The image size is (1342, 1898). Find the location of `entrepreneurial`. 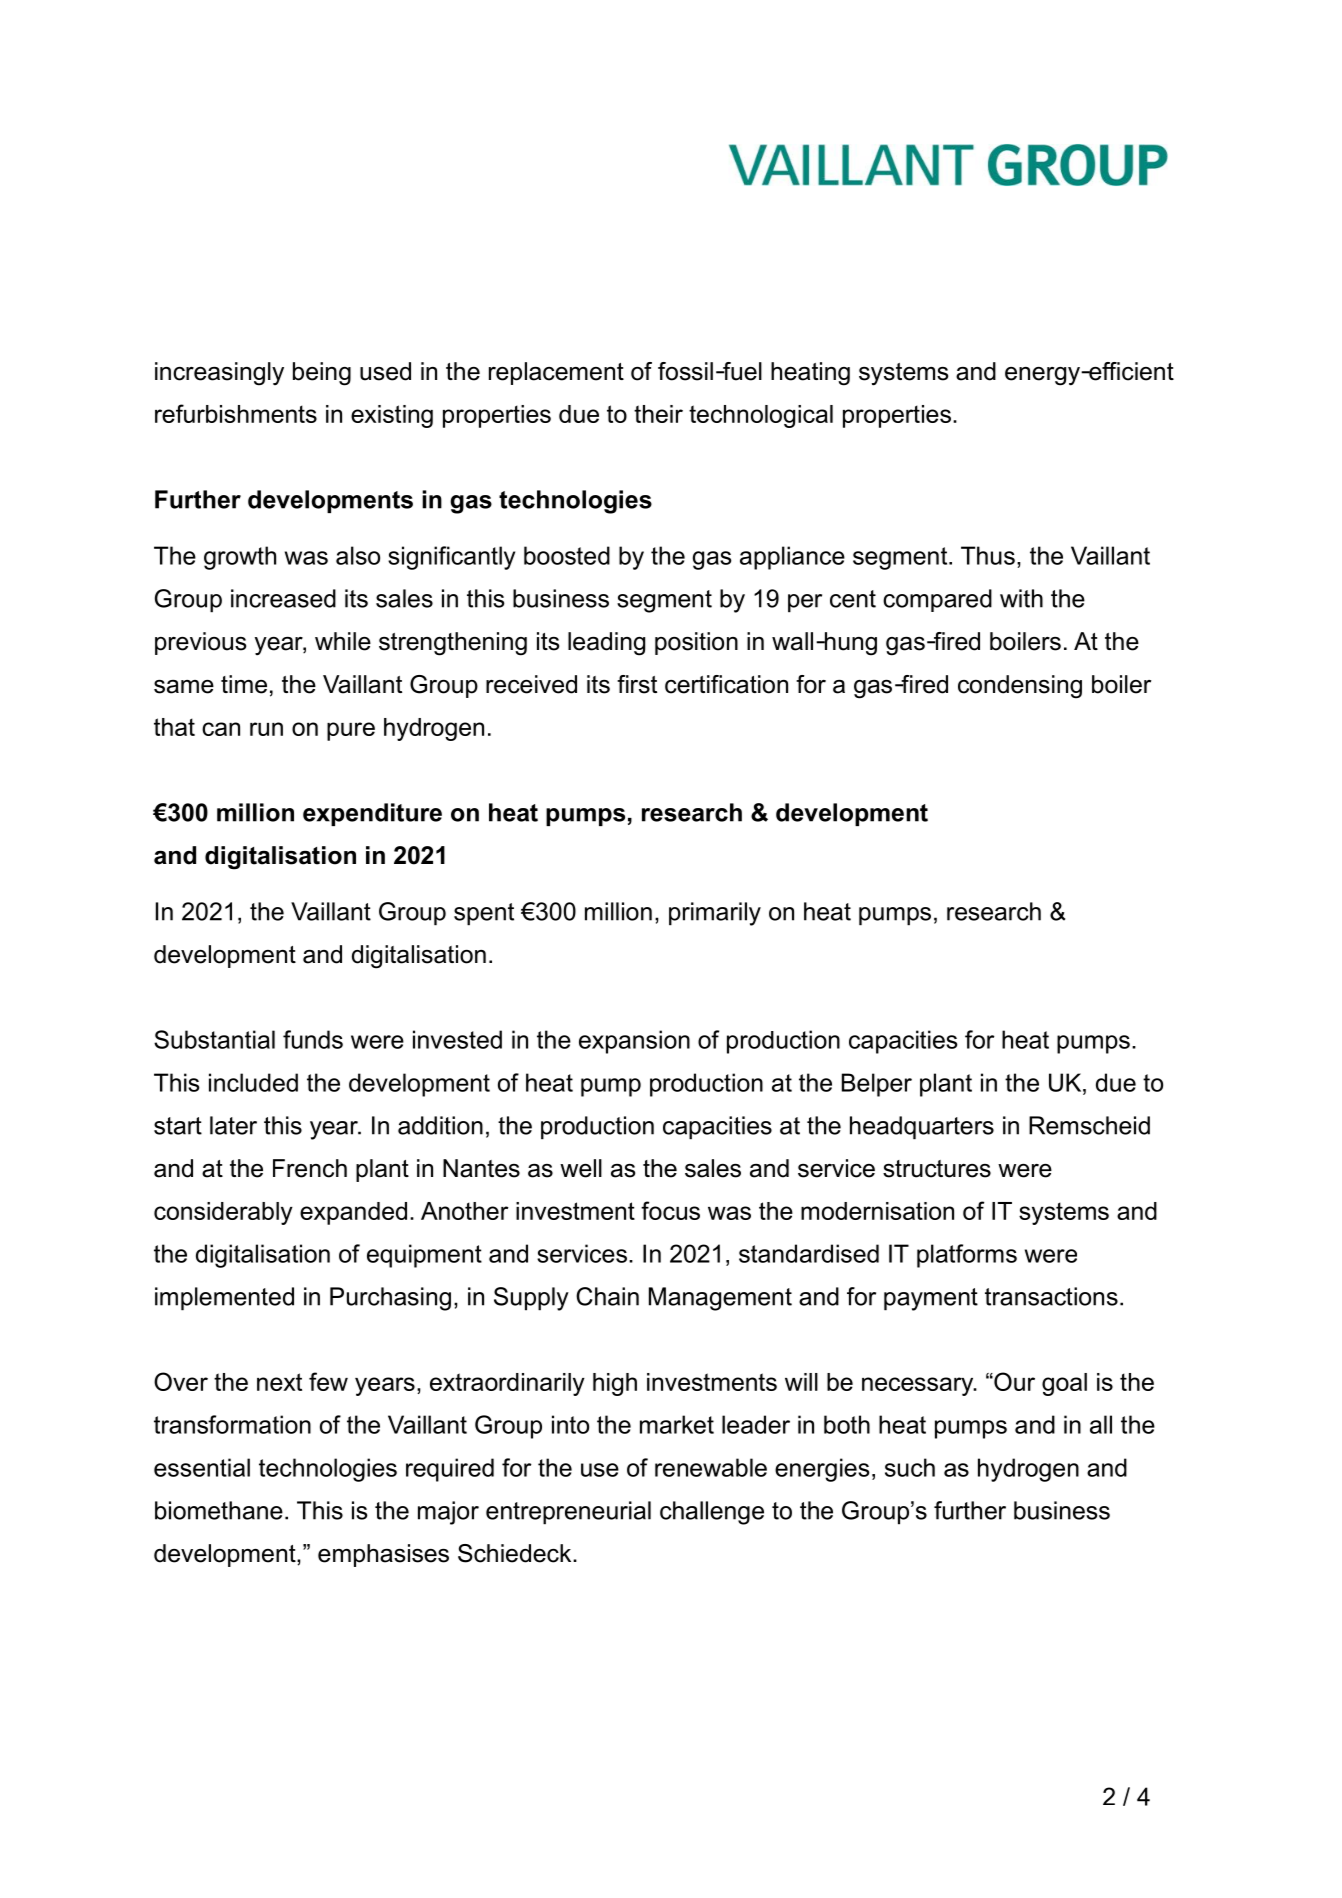

entrepreneurial is located at coordinates (568, 1513).
